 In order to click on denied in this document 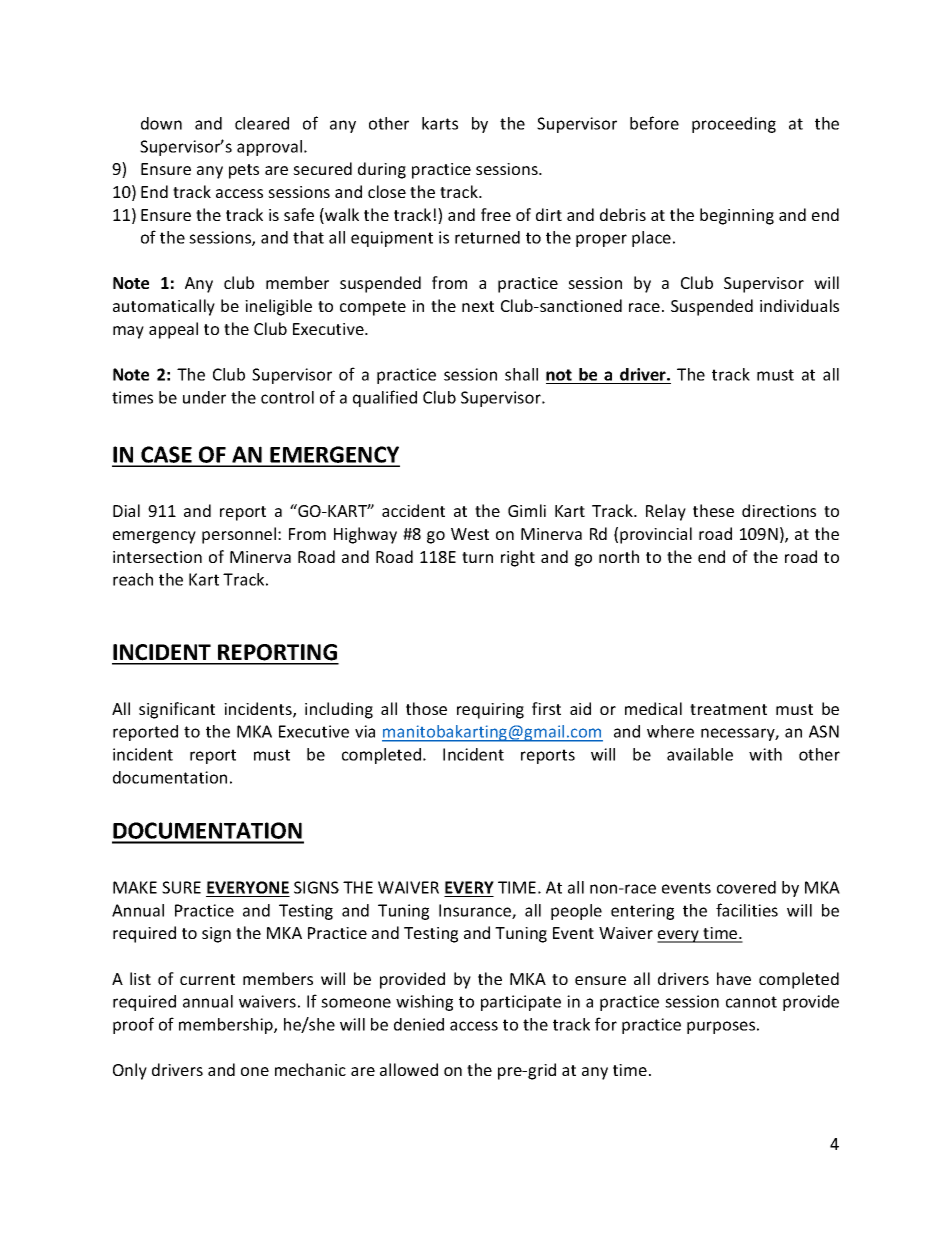, I will do `click(419, 1024)`.
